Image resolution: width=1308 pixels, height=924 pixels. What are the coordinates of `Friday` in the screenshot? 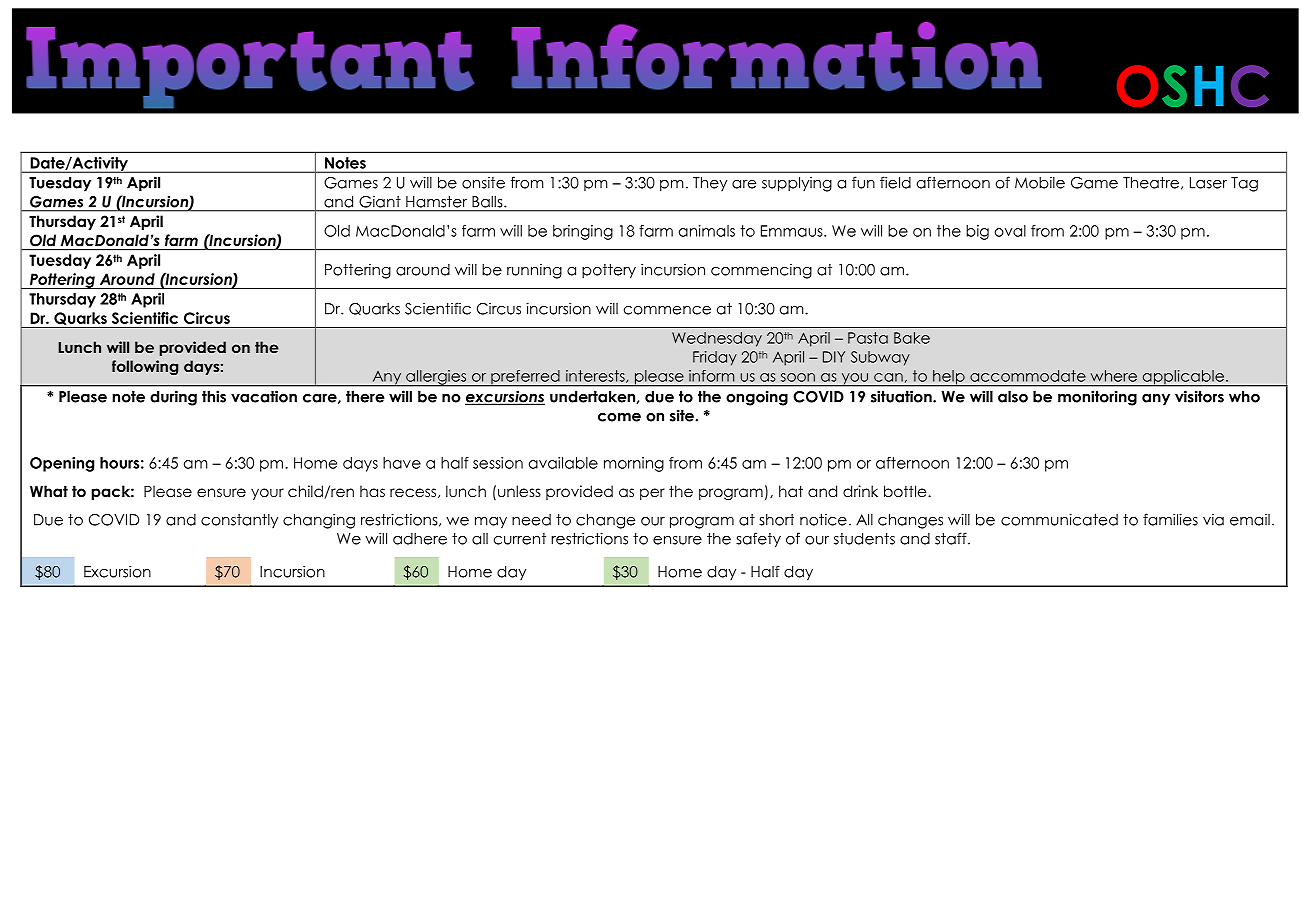 It's located at (715, 358).
